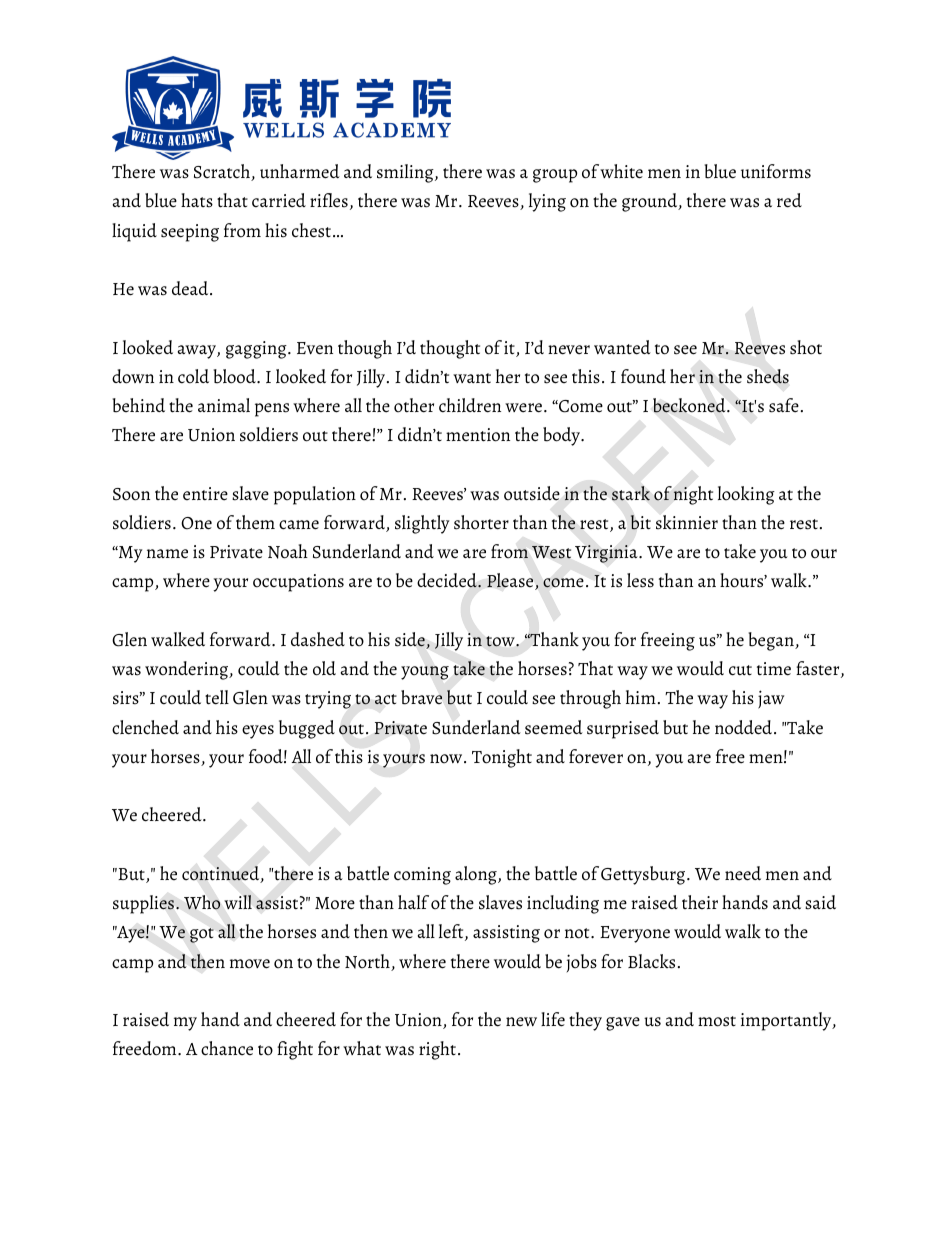 The height and width of the screenshot is (1233, 952). I want to click on new, so click(521, 1022).
